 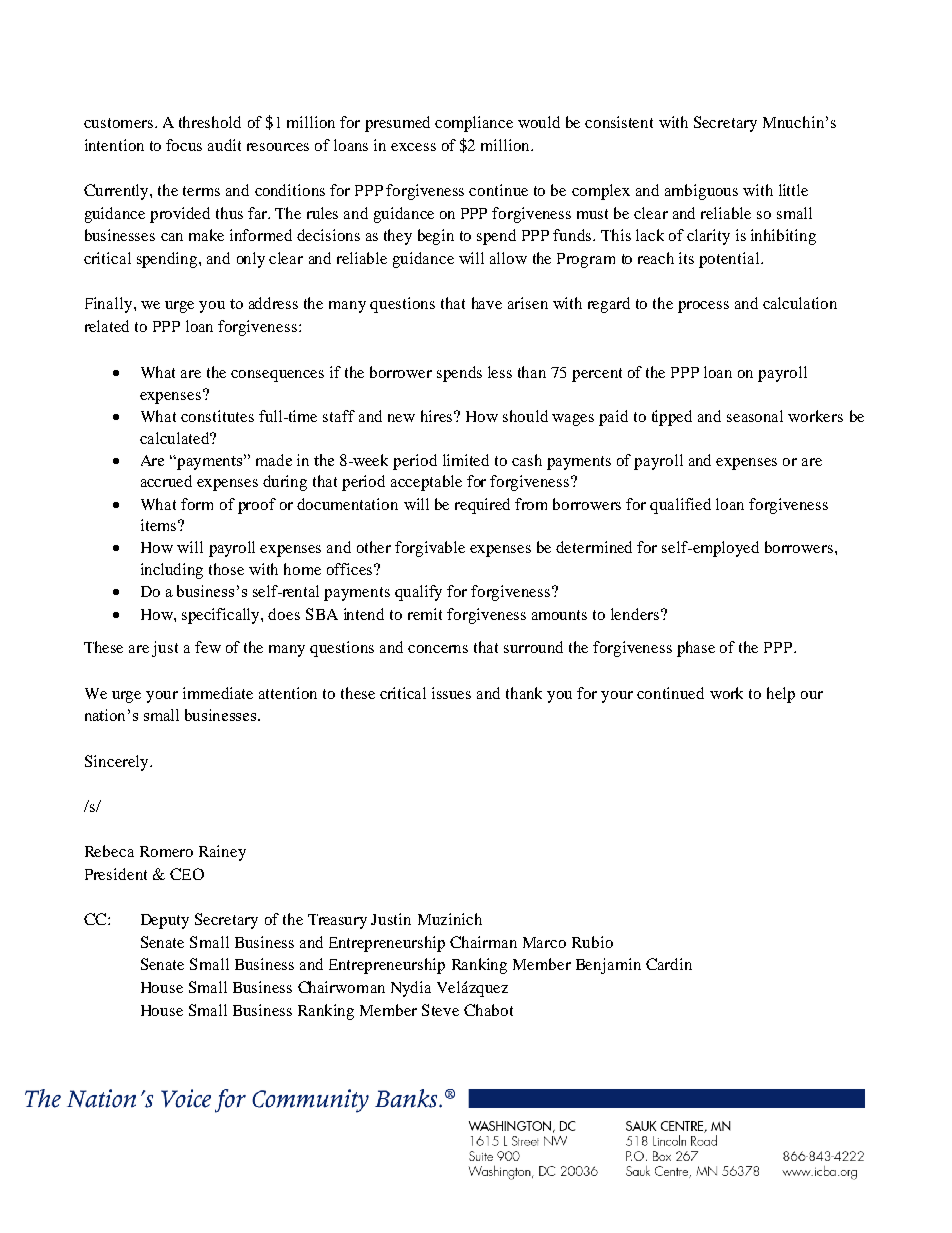 What do you see at coordinates (440, 1010) in the page?
I see `Steve` at bounding box center [440, 1010].
